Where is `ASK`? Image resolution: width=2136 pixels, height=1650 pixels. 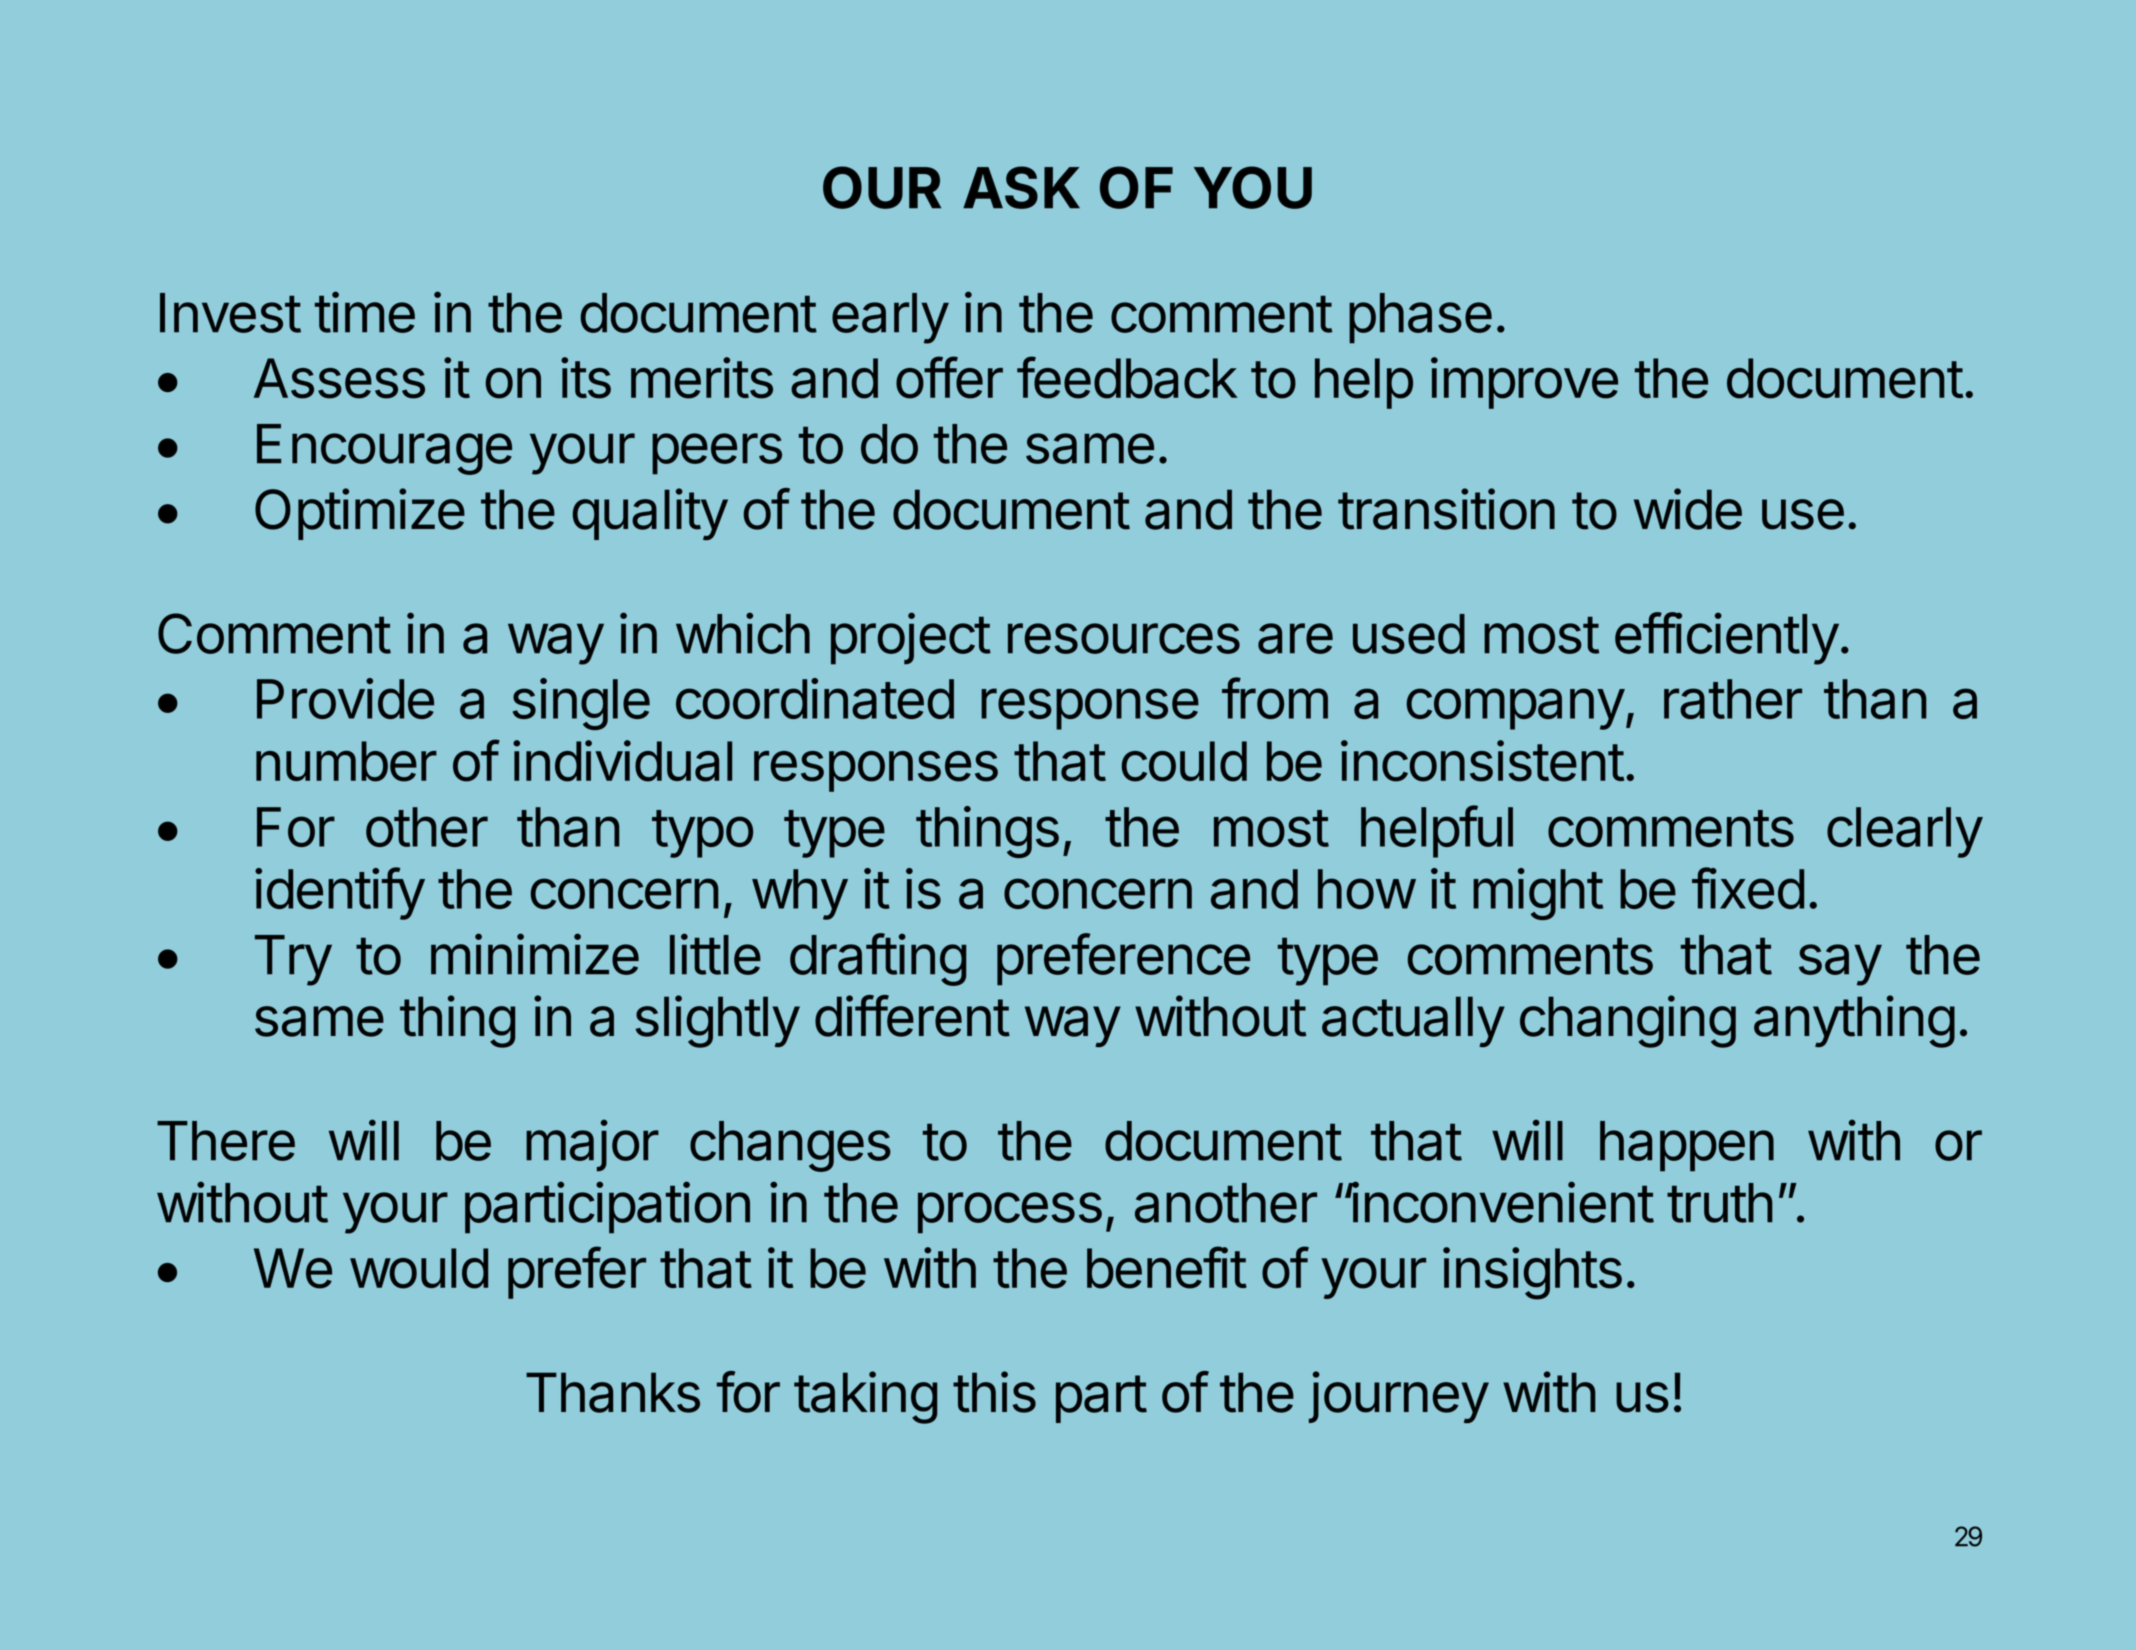 ASK is located at coordinates (1021, 187).
